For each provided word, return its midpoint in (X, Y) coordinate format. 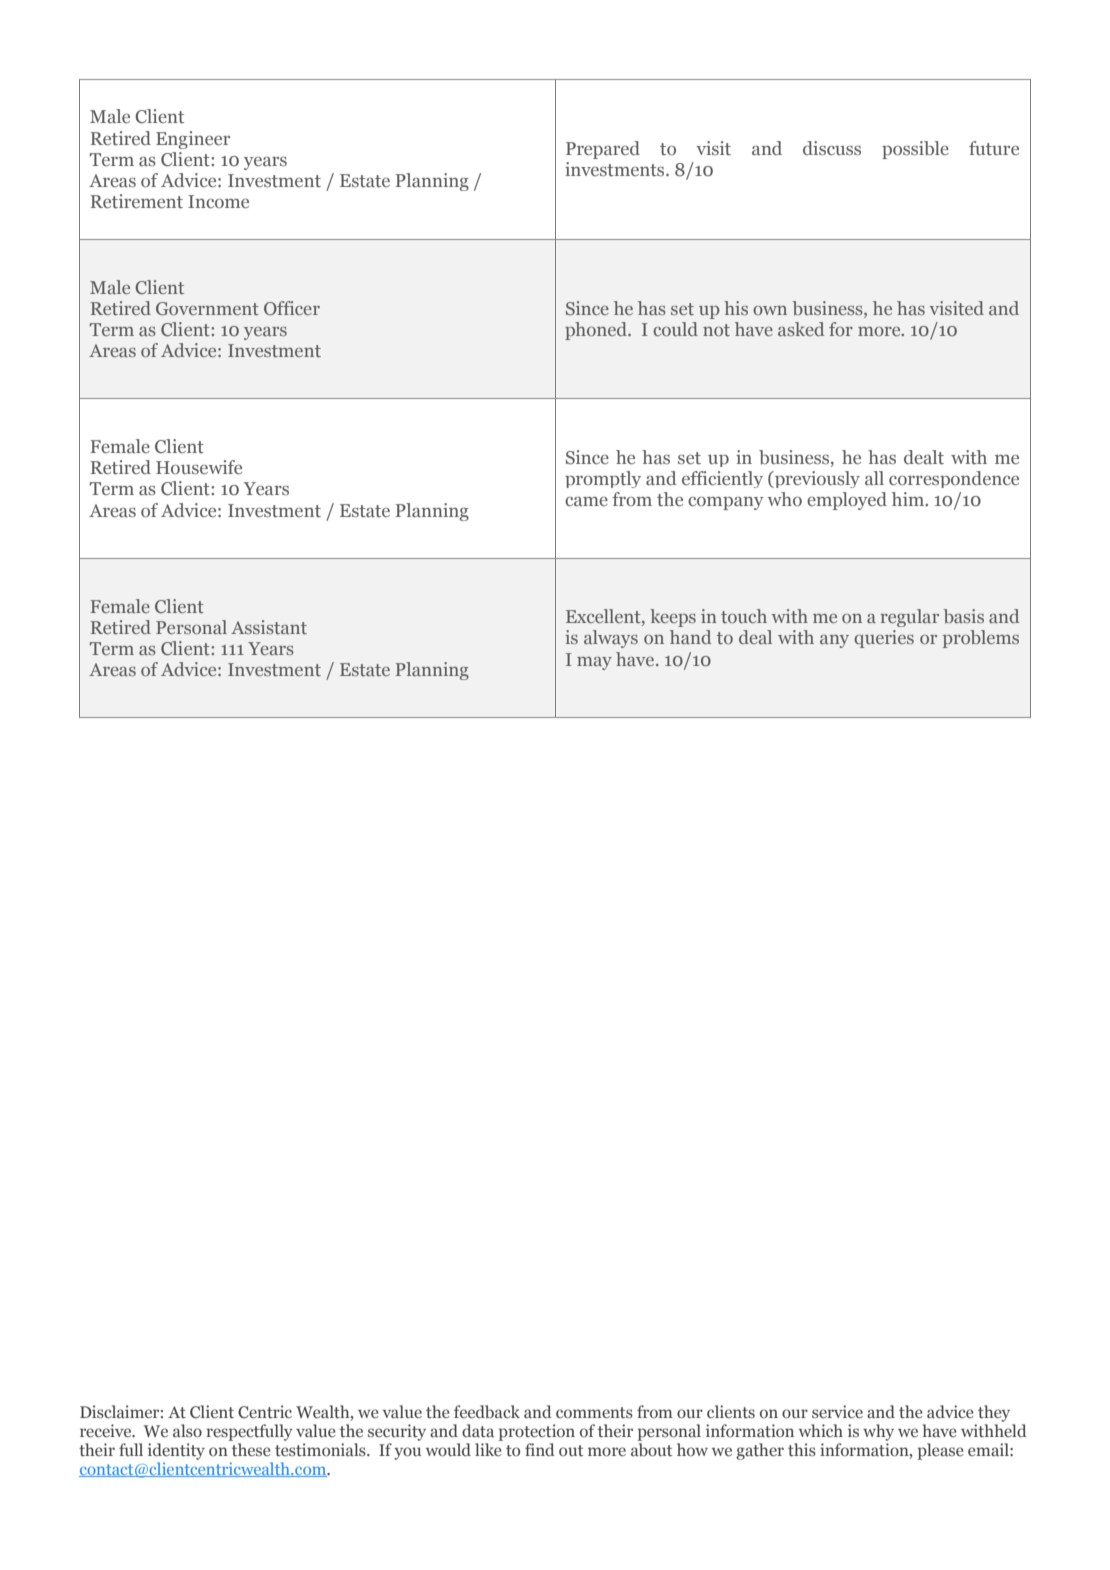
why (878, 1432)
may (594, 663)
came (586, 502)
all (874, 478)
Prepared (603, 150)
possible (915, 150)
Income (218, 202)
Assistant (269, 627)
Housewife (199, 467)
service (837, 1412)
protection (536, 1432)
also (187, 1431)
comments (594, 1413)
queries (884, 639)
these (251, 1449)
